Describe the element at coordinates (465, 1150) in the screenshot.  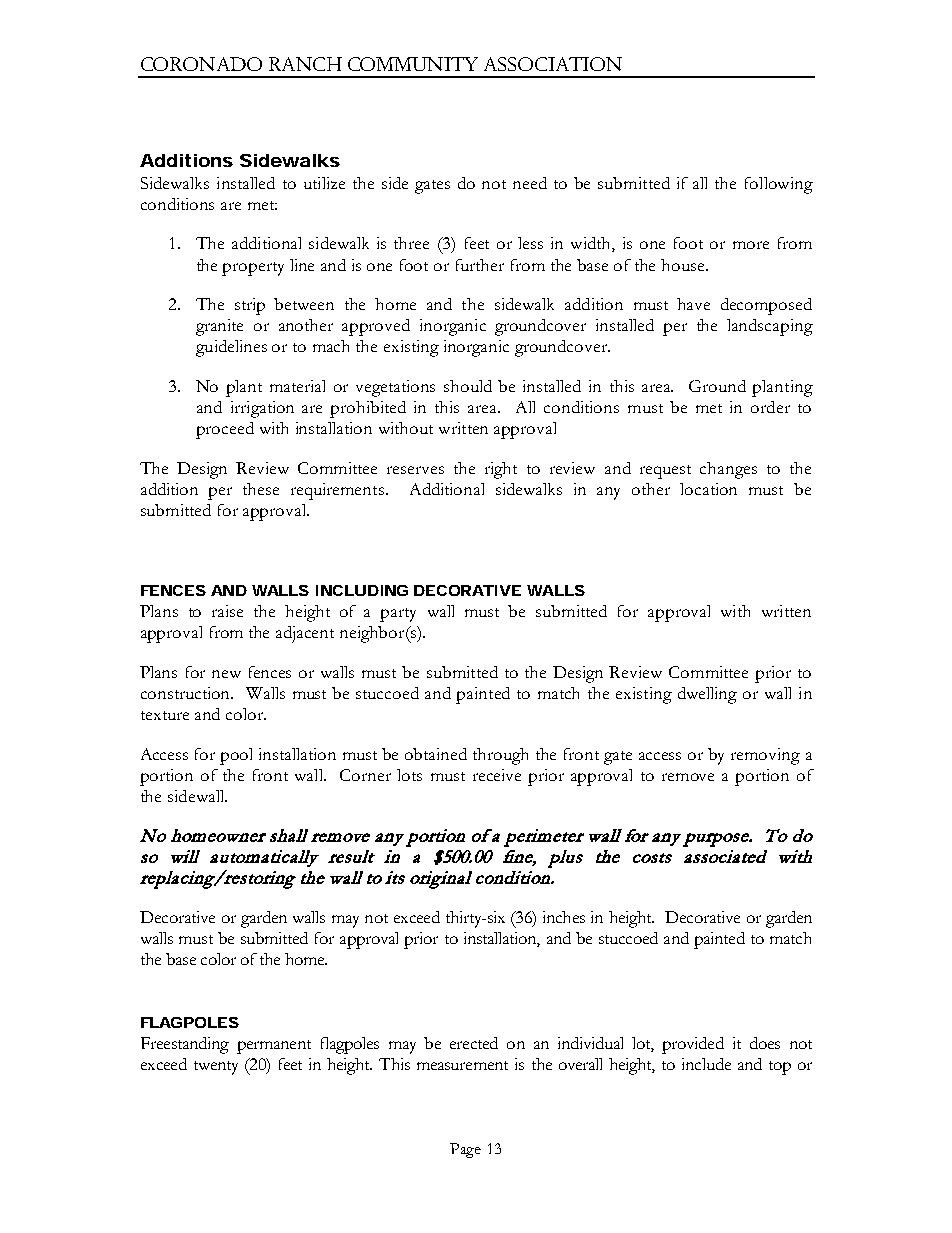
I see `Page` at that location.
